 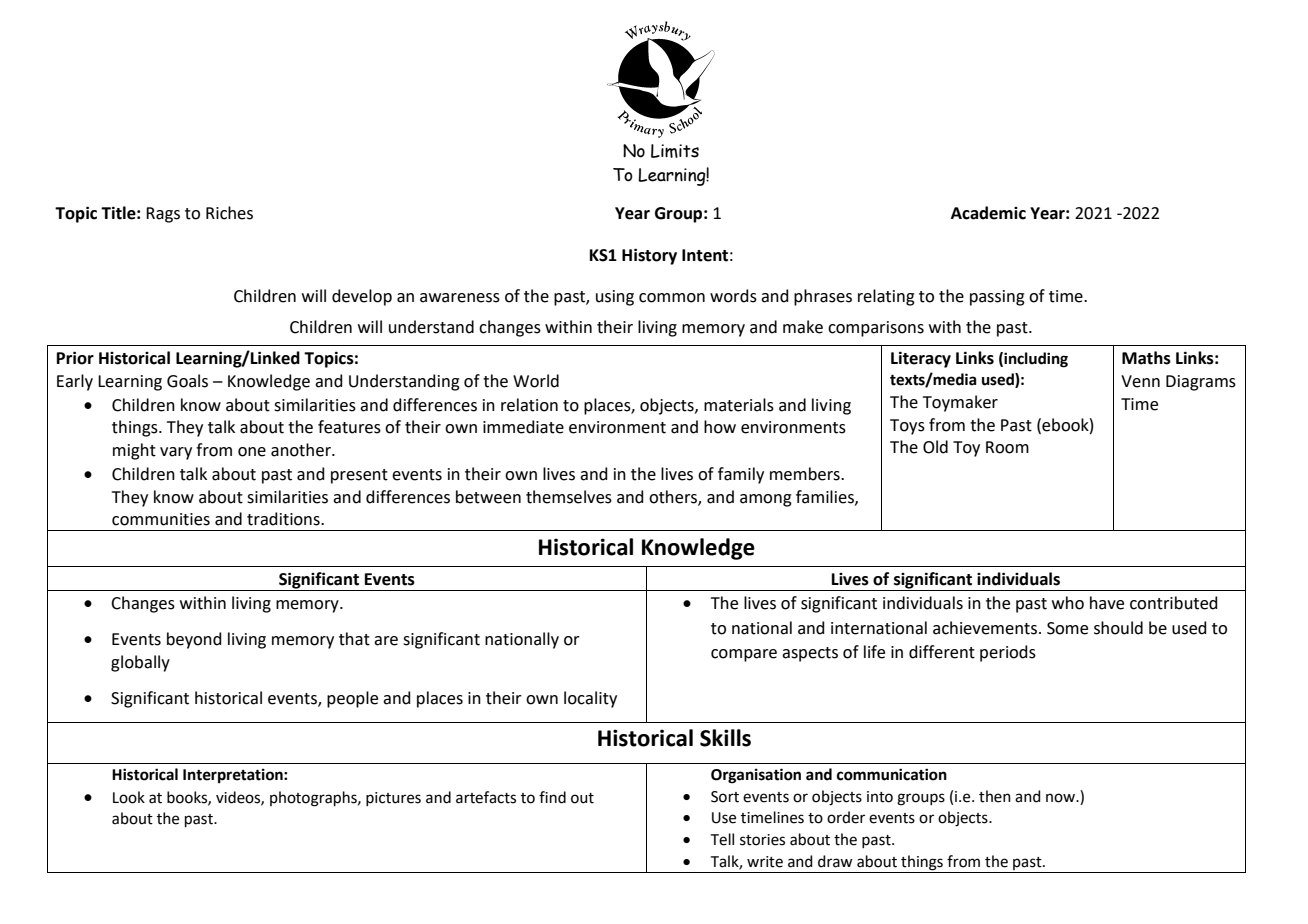 I want to click on beyond, so click(x=194, y=640).
